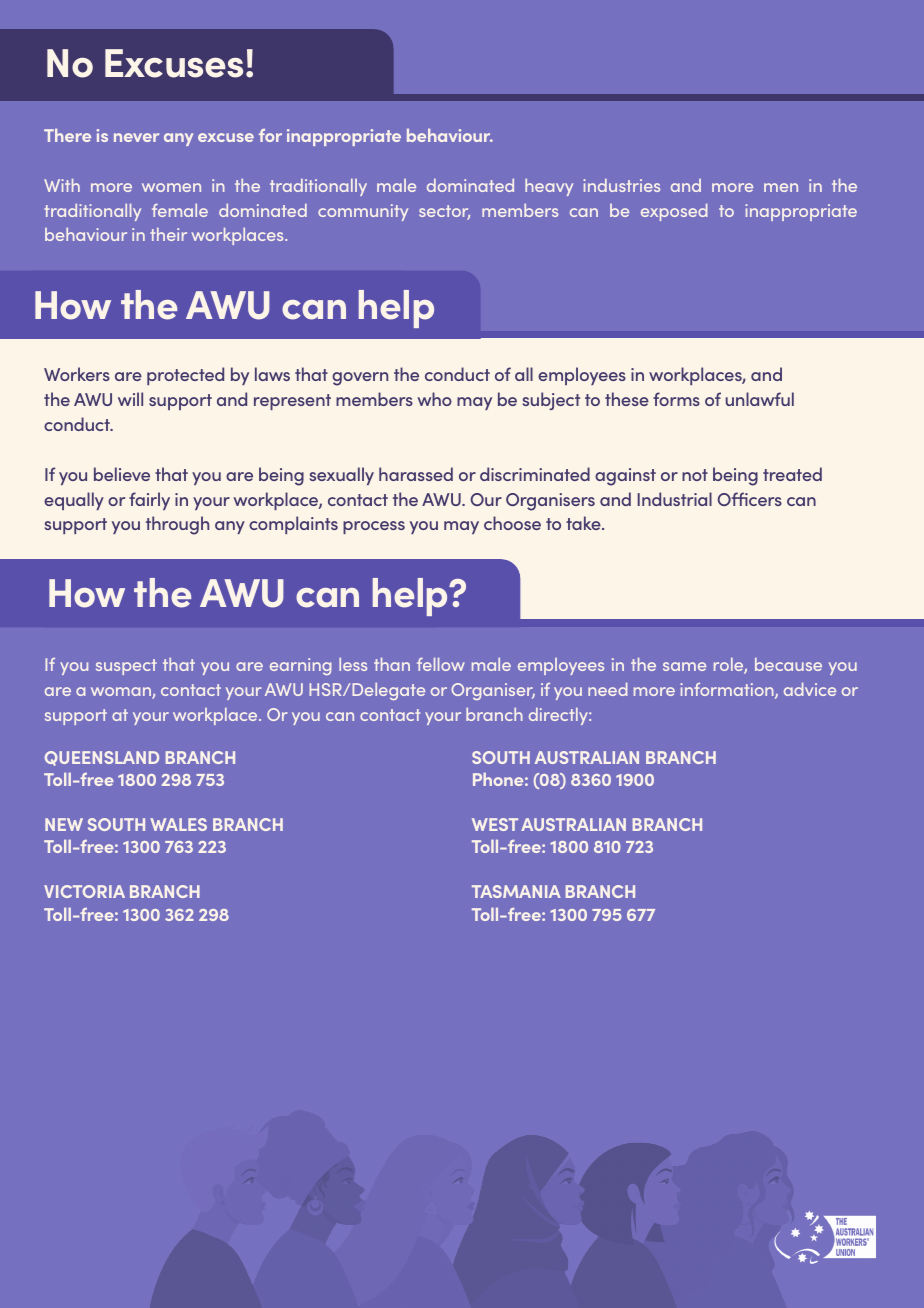 This screenshot has height=1308, width=924. Describe the element at coordinates (84, 891) in the screenshot. I see `VICTORIA` at that location.
